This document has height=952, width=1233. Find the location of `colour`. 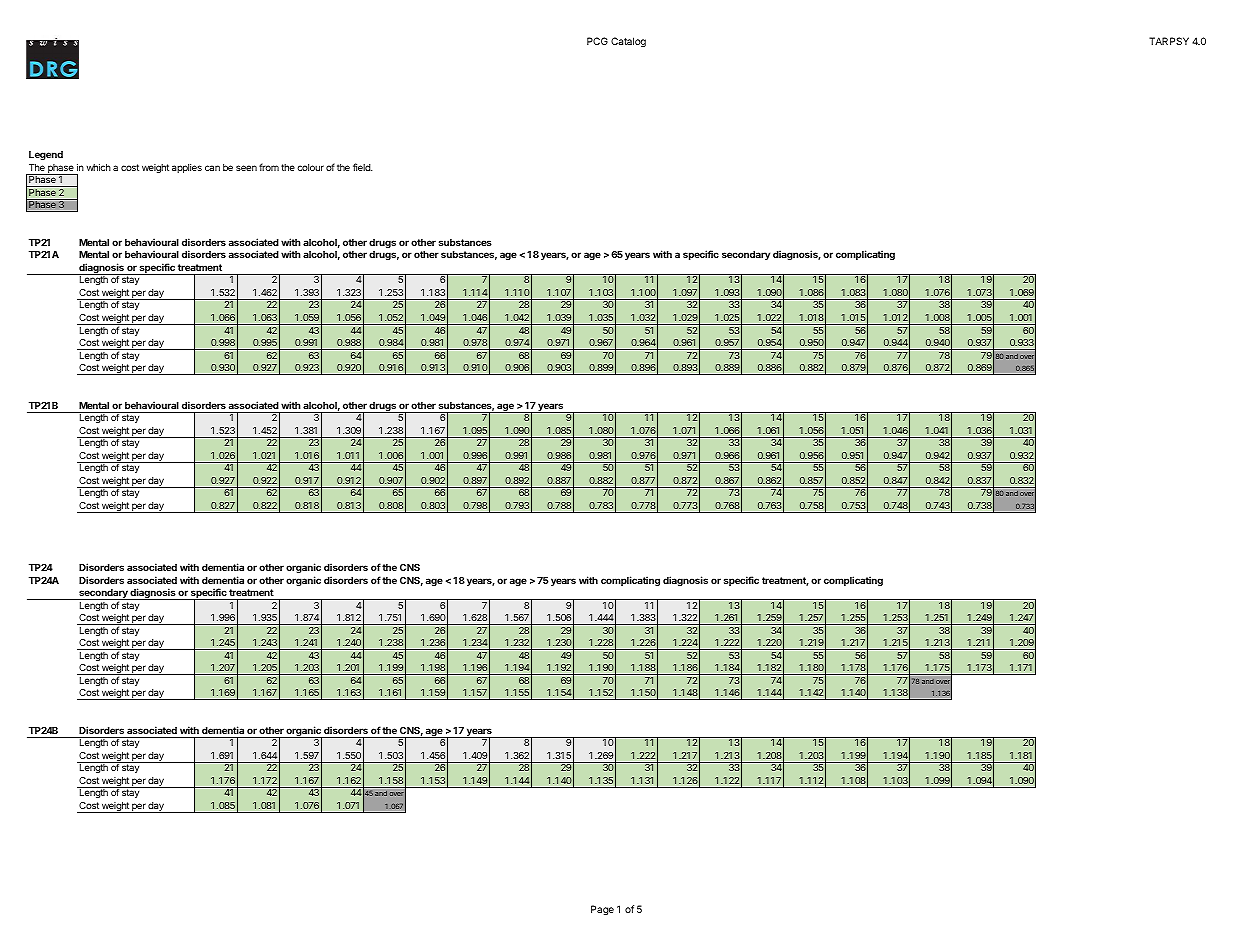

colour is located at coordinates (310, 167).
